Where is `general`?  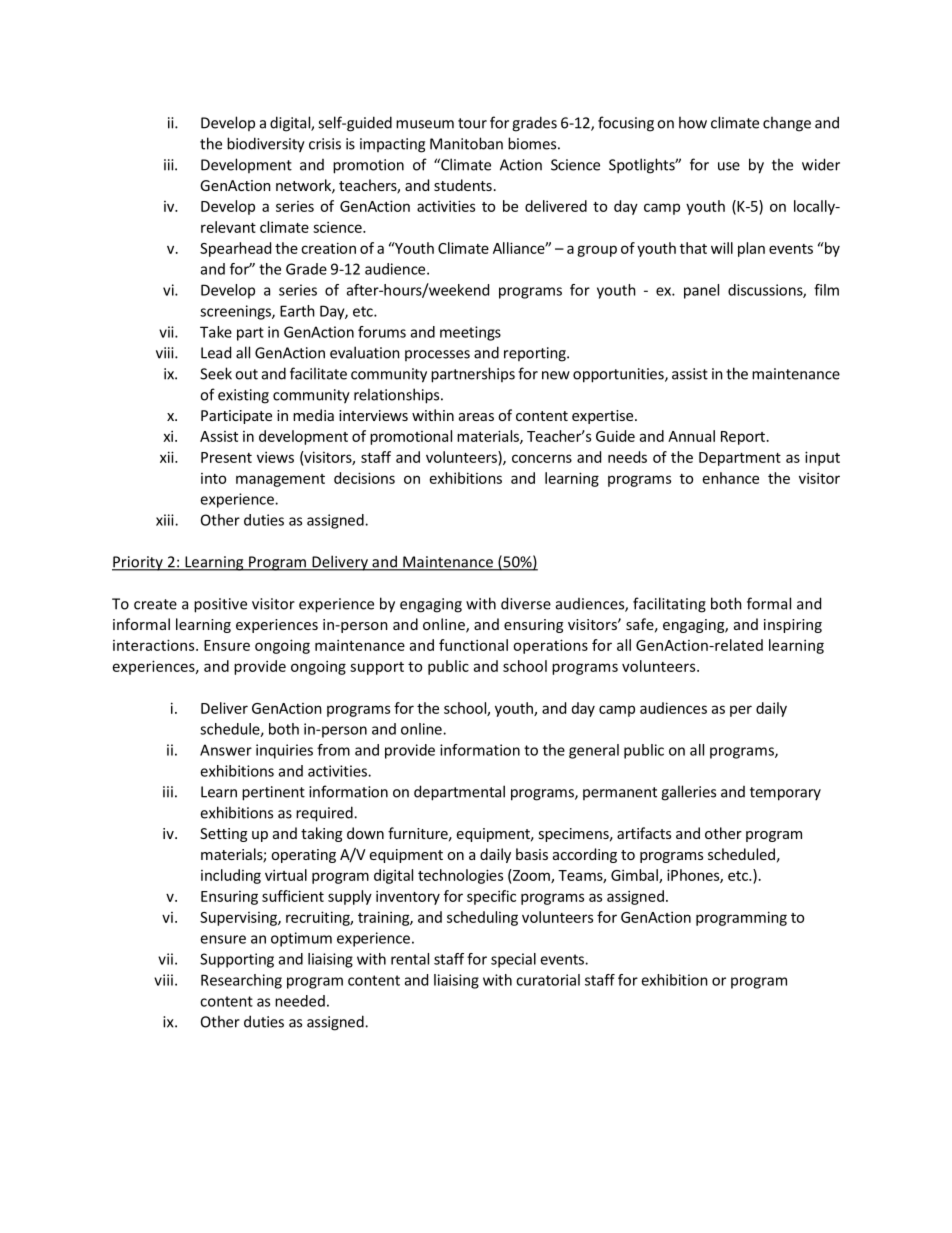 general is located at coordinates (594, 751).
